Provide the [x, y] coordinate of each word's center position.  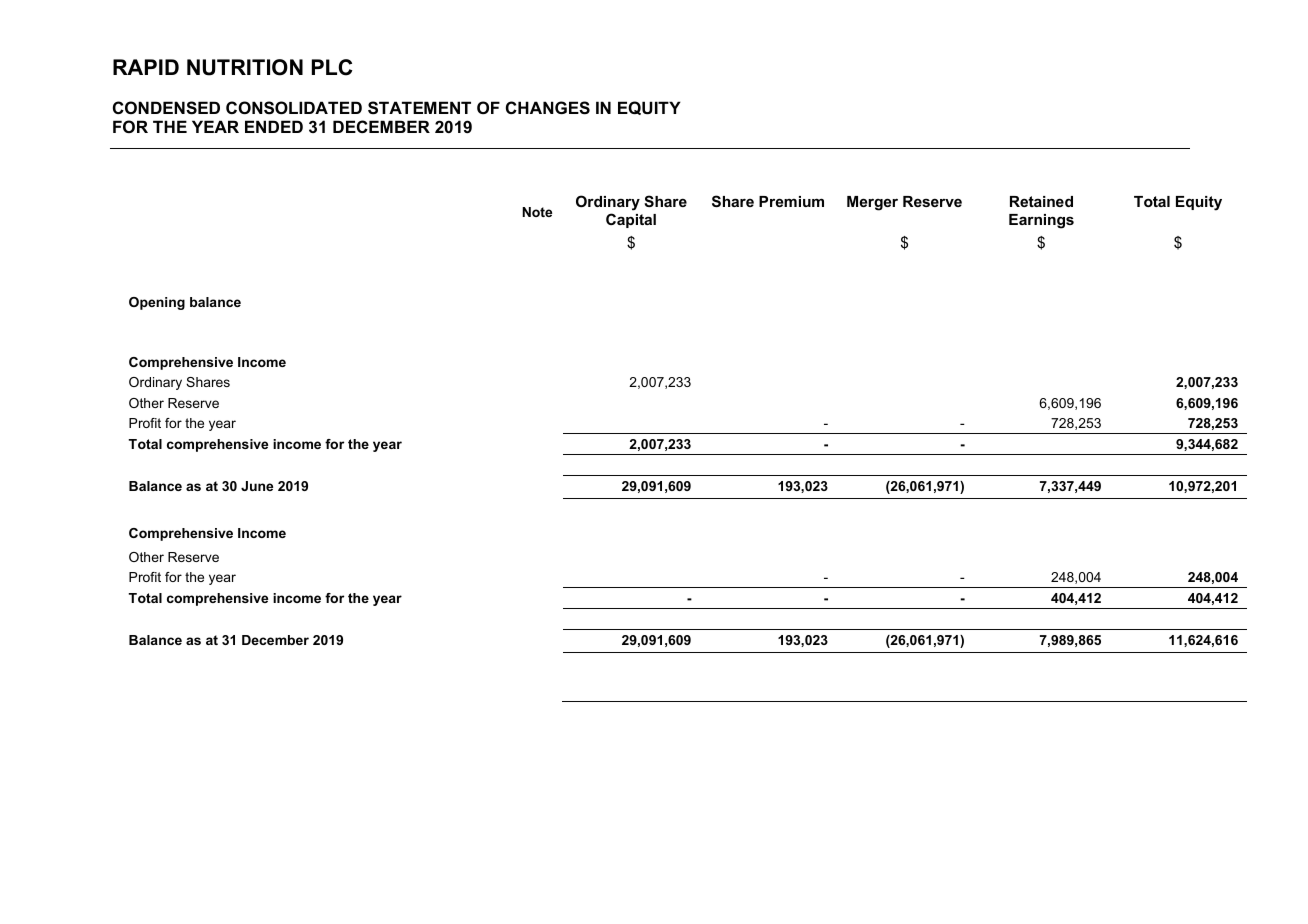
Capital [631, 220]
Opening [157, 303]
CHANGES [548, 108]
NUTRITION [245, 67]
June [257, 486]
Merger [872, 203]
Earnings [1041, 221]
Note [537, 212]
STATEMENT [419, 108]
